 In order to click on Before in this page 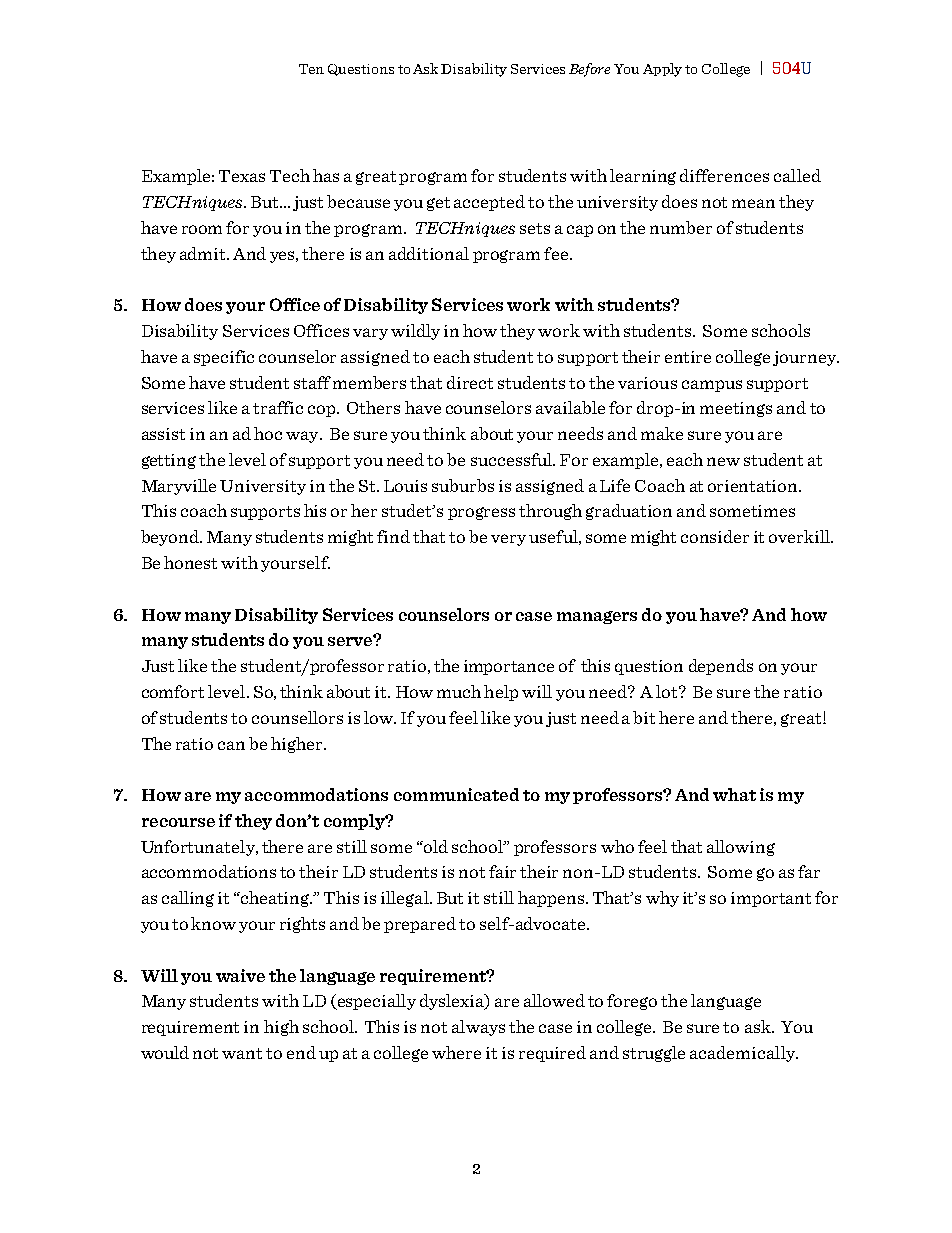, I will do `click(589, 70)`.
